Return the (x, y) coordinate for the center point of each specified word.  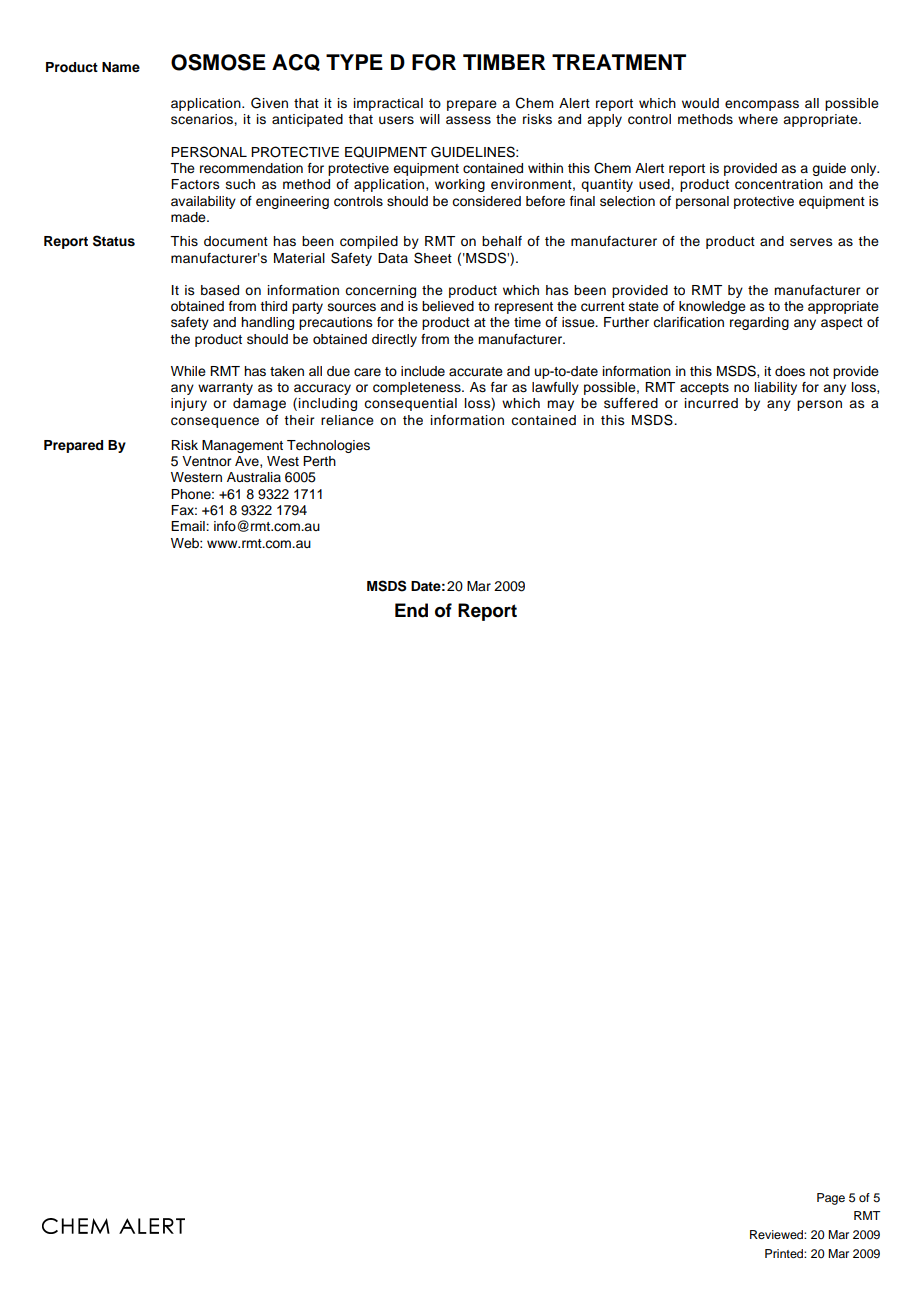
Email (189, 526)
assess (468, 120)
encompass (762, 105)
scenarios (203, 119)
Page (831, 1199)
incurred (711, 403)
